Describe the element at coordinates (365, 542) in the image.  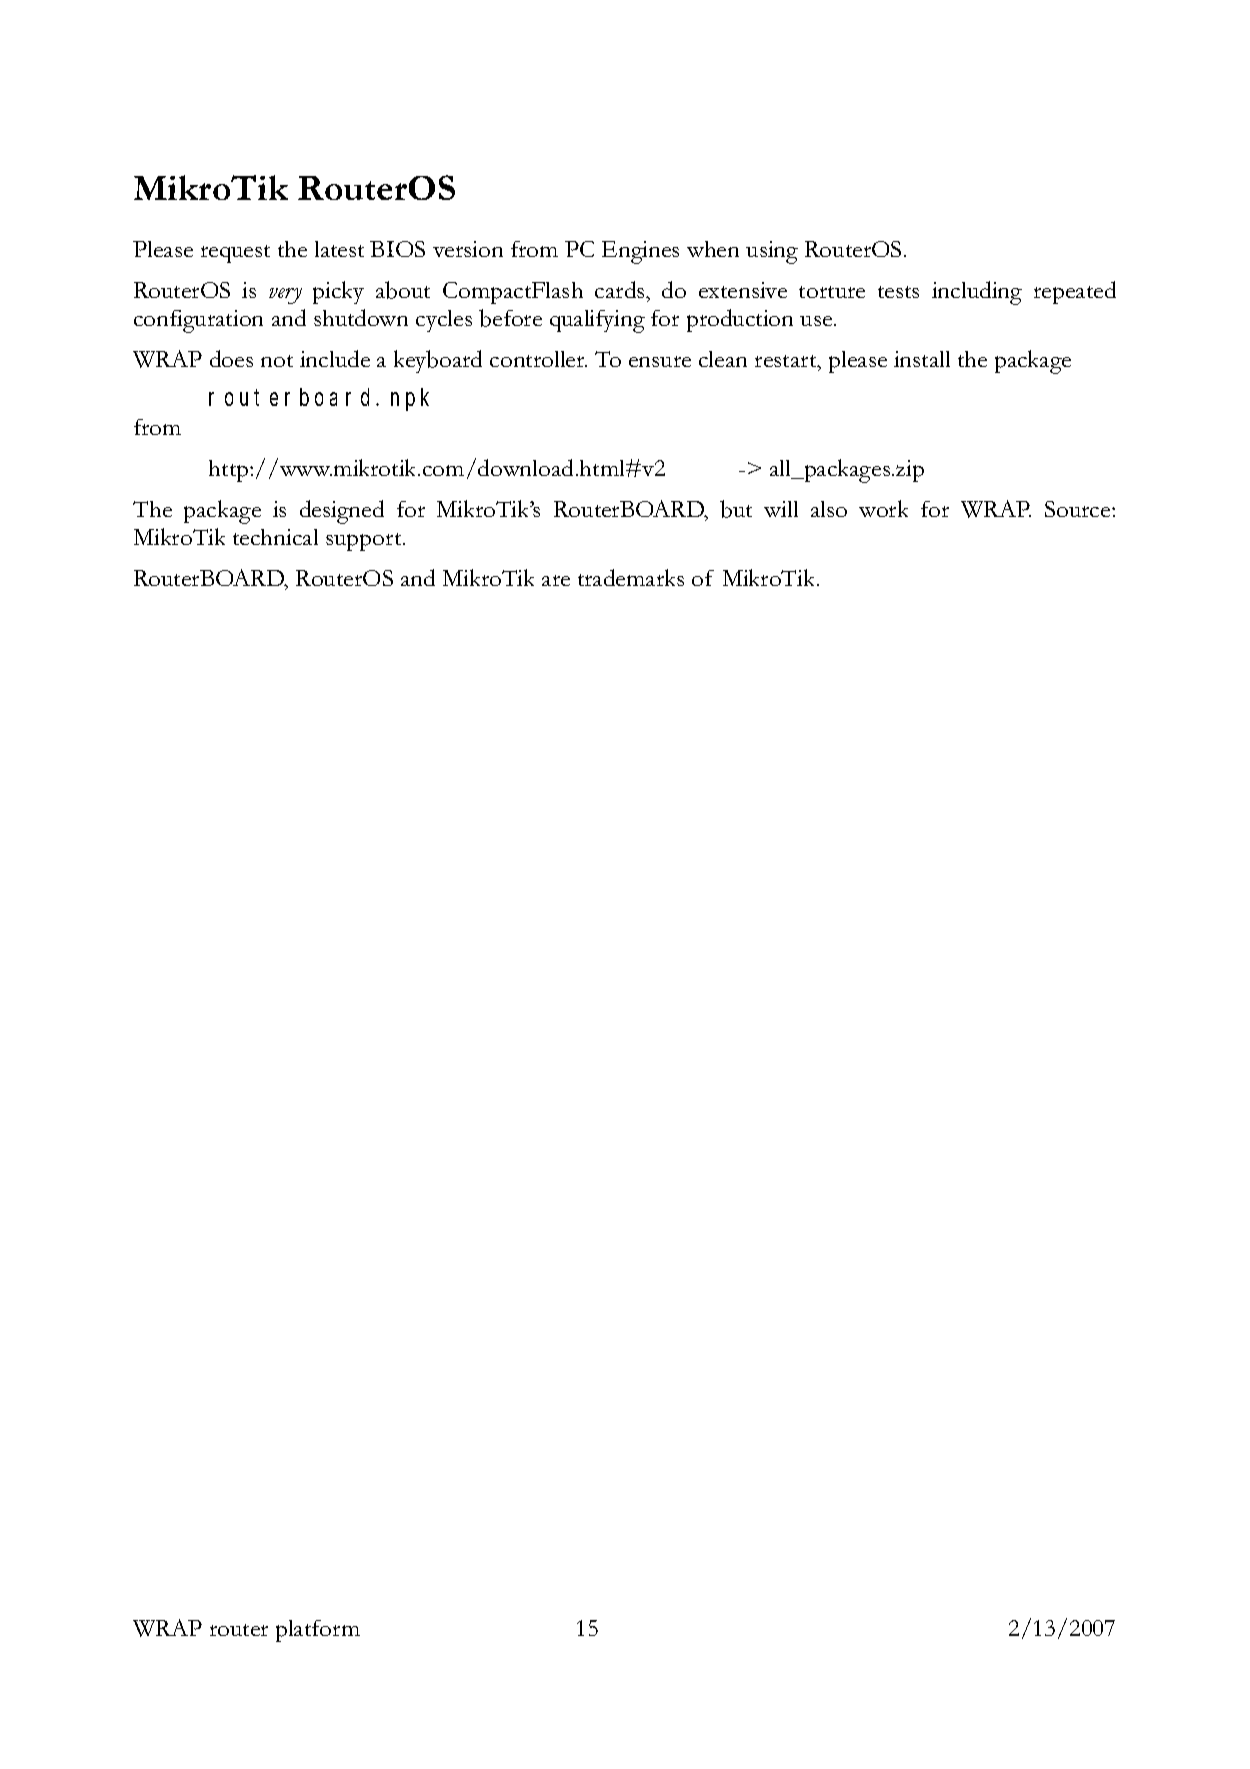
I see `support` at that location.
